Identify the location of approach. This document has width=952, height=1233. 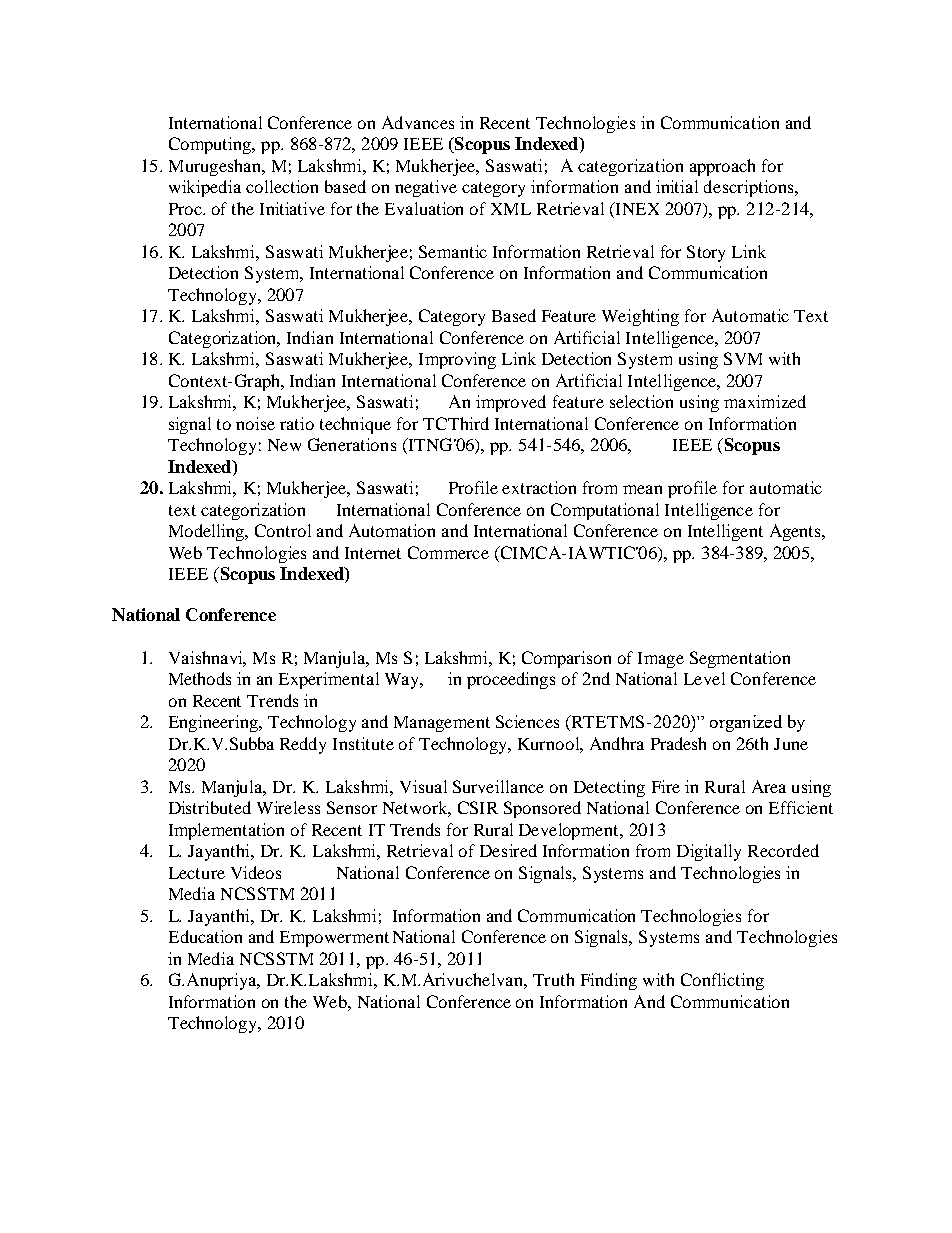
(722, 167).
